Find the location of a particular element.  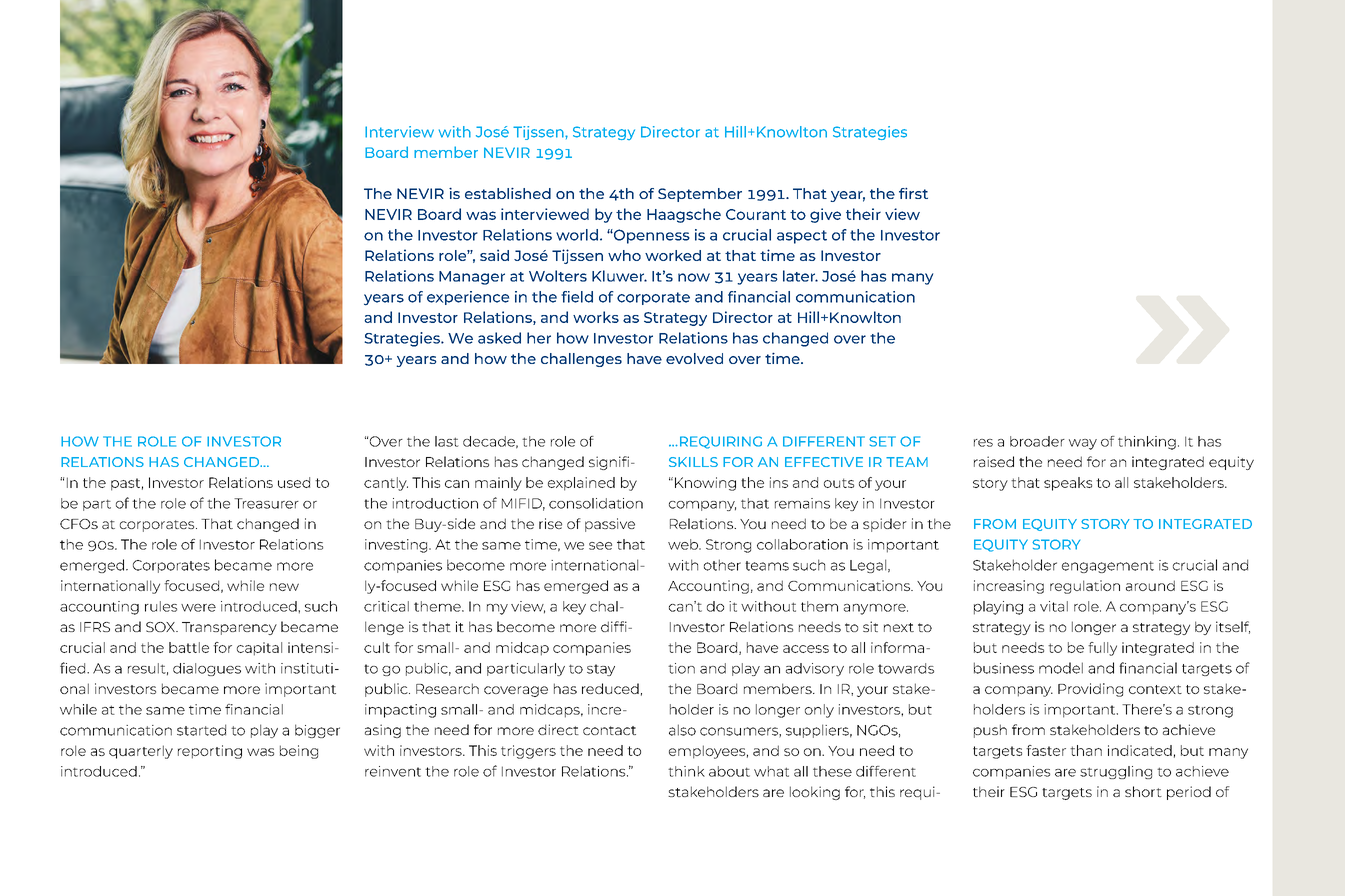

established is located at coordinates (508, 193).
